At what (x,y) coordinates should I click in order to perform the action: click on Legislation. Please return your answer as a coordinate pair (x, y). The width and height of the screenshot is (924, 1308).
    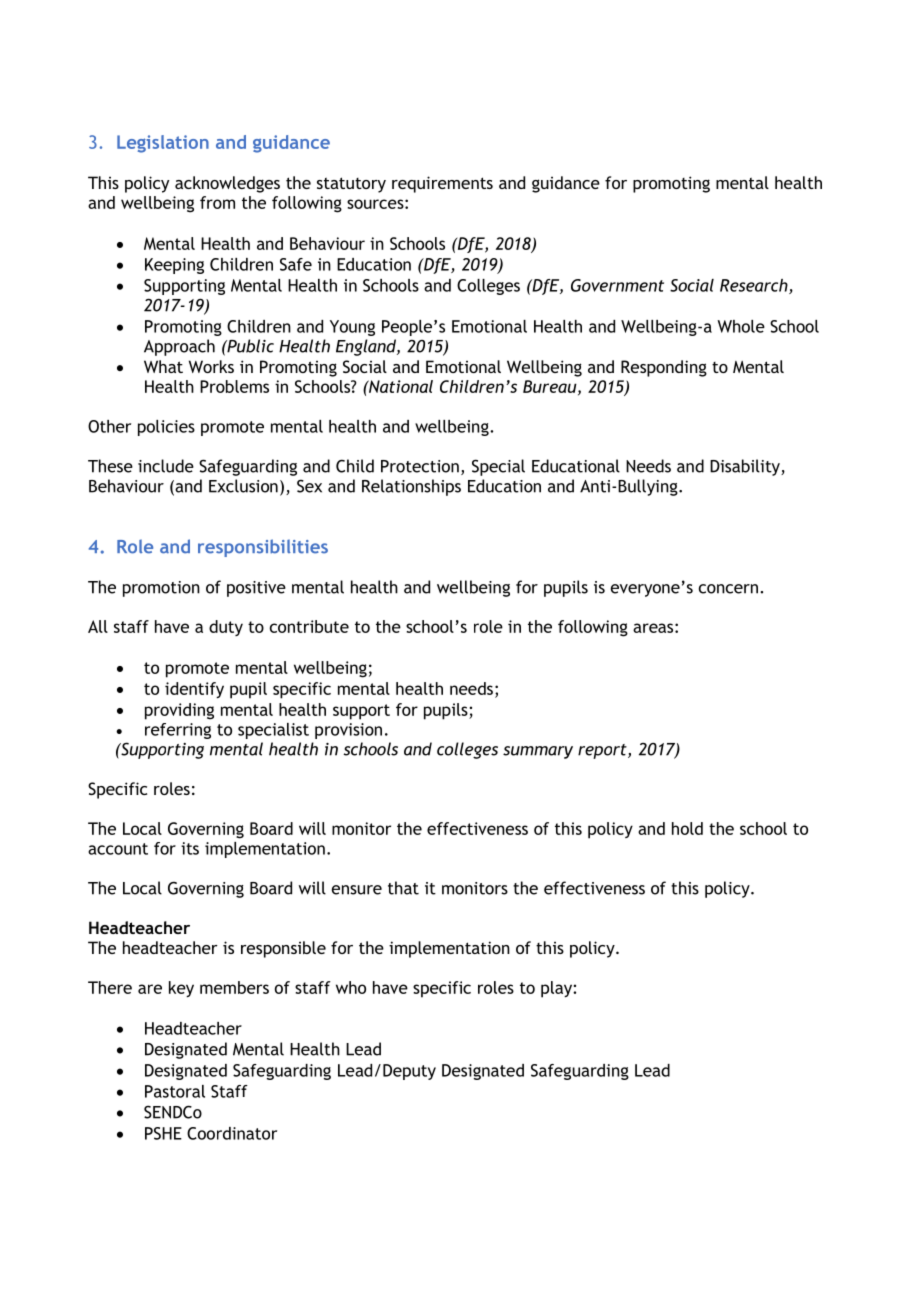
    Looking at the image, I should click on (163, 144).
